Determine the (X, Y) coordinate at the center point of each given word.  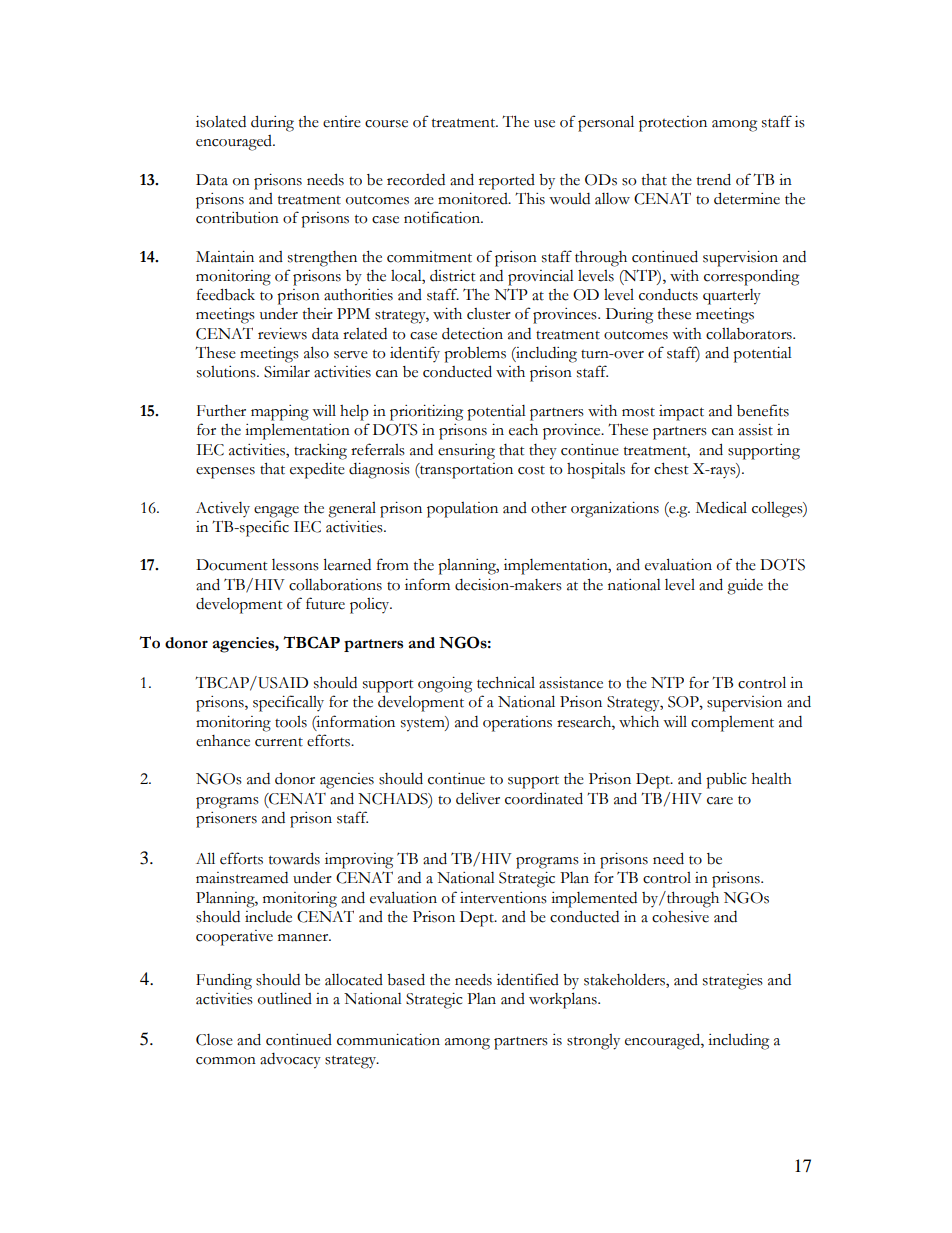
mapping (280, 413)
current (279, 742)
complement (732, 724)
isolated (221, 122)
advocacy (290, 1061)
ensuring (466, 452)
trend (714, 179)
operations (517, 724)
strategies (733, 982)
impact (681, 413)
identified (528, 979)
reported (507, 182)
